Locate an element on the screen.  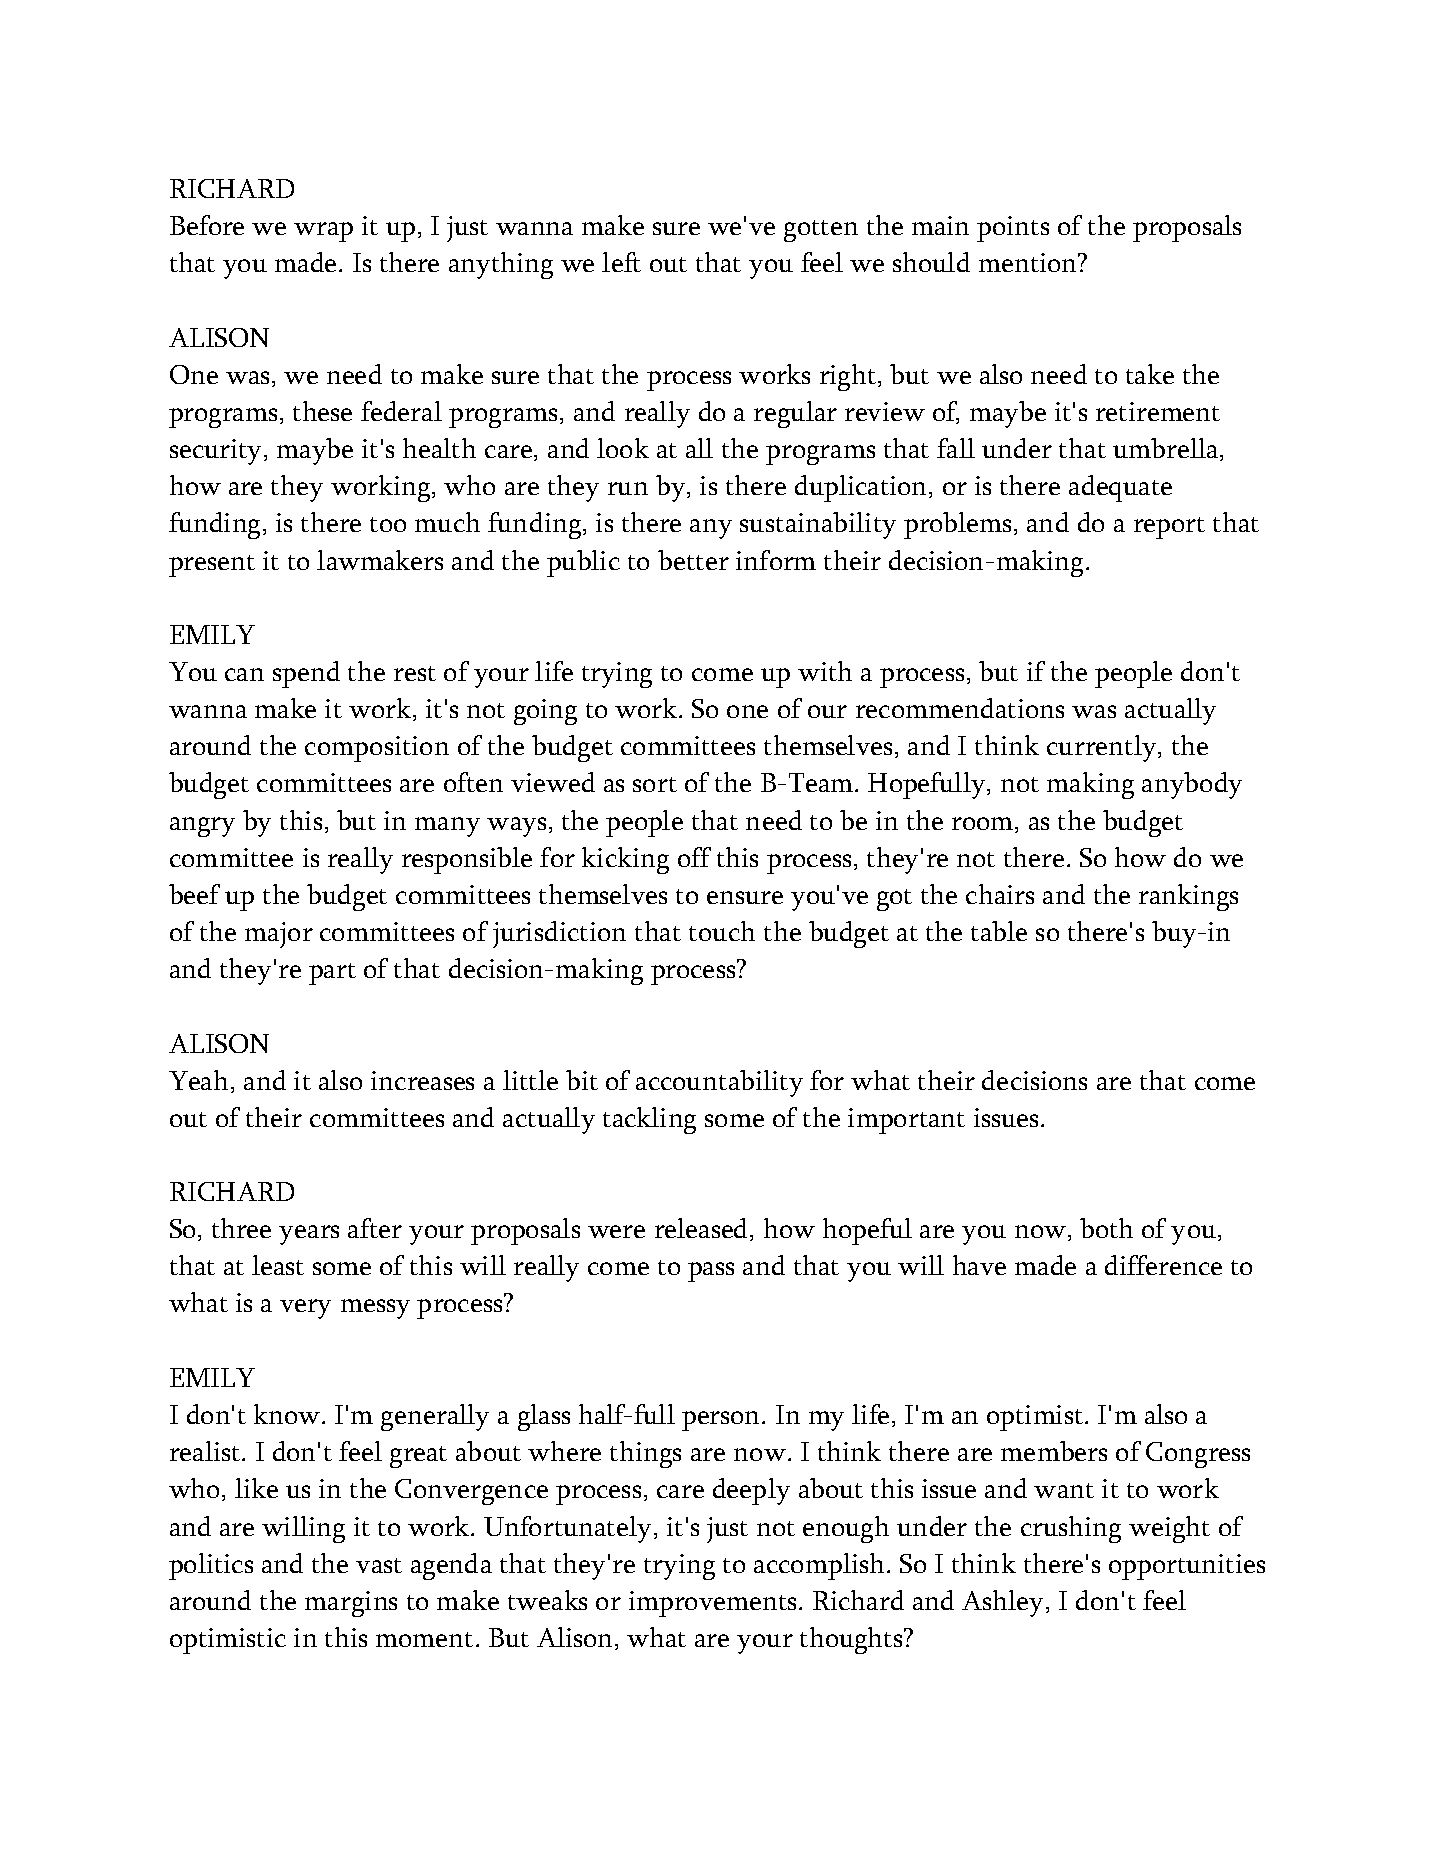
improvements is located at coordinates (714, 1604).
